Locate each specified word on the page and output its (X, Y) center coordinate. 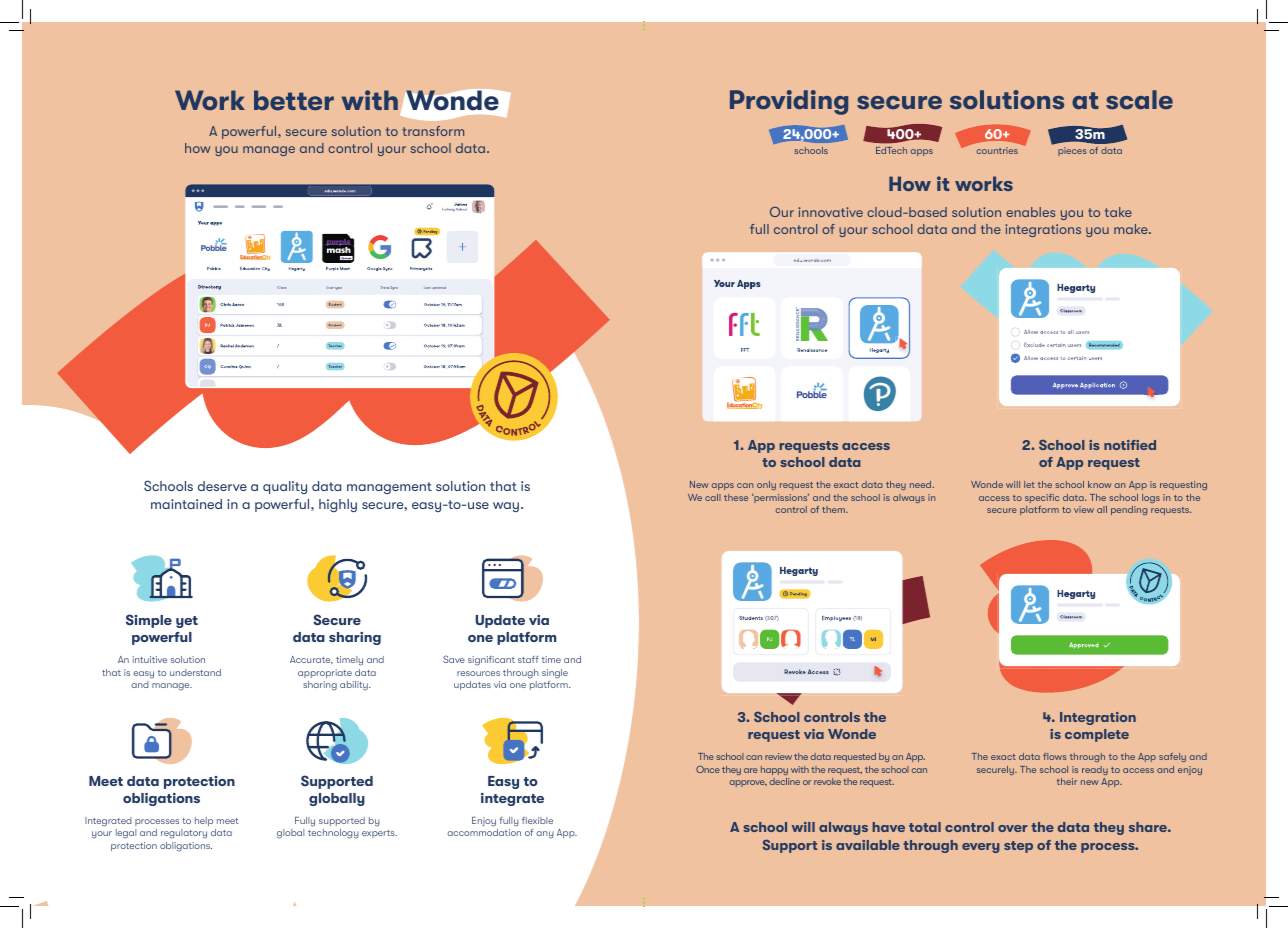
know (1100, 484)
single (555, 674)
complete (1097, 735)
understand (195, 672)
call (713, 497)
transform (433, 131)
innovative (830, 212)
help (204, 821)
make (1132, 229)
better (294, 100)
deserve (222, 486)
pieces (1072, 151)
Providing (789, 102)
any (545, 835)
